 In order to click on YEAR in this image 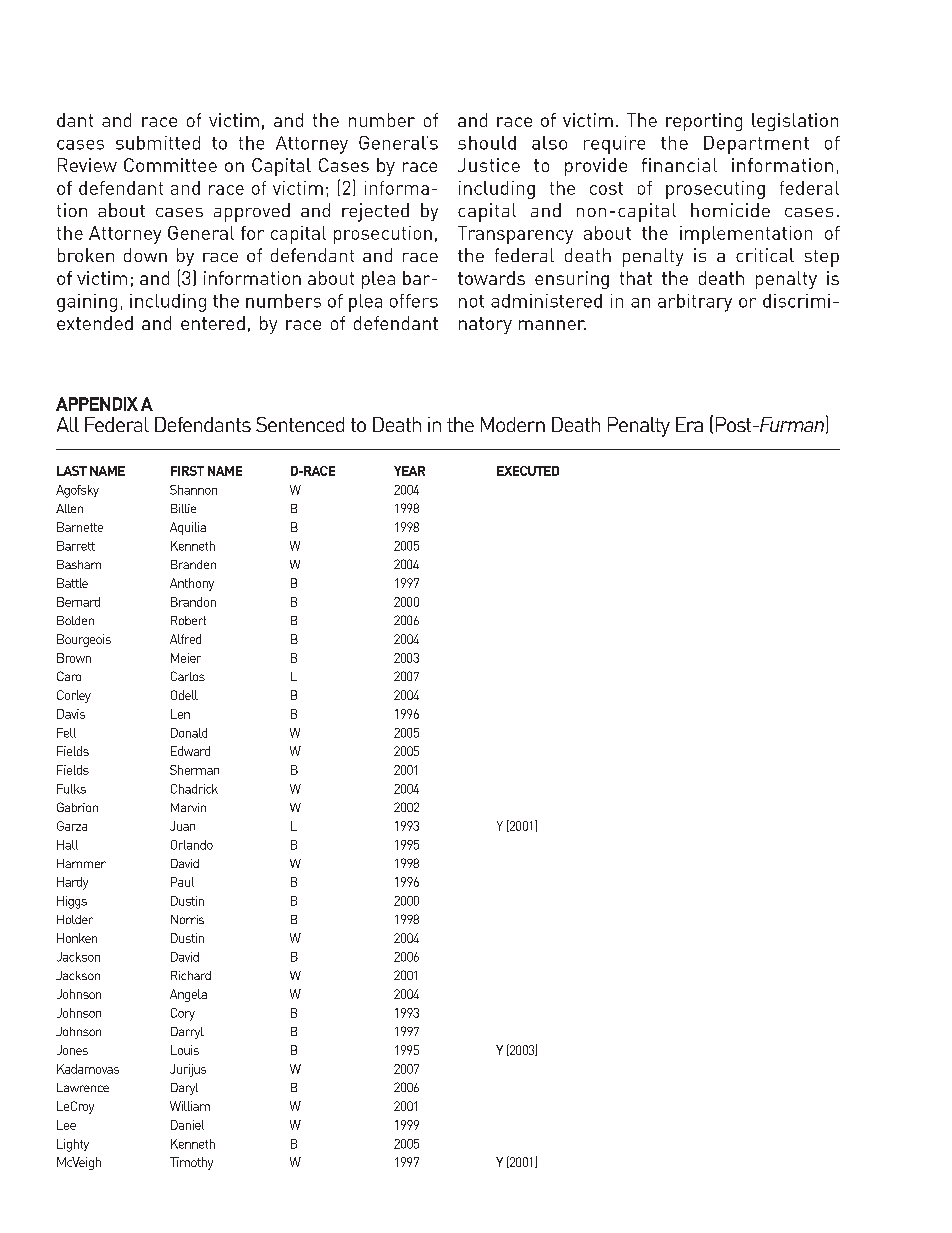, I will do `click(409, 471)`.
